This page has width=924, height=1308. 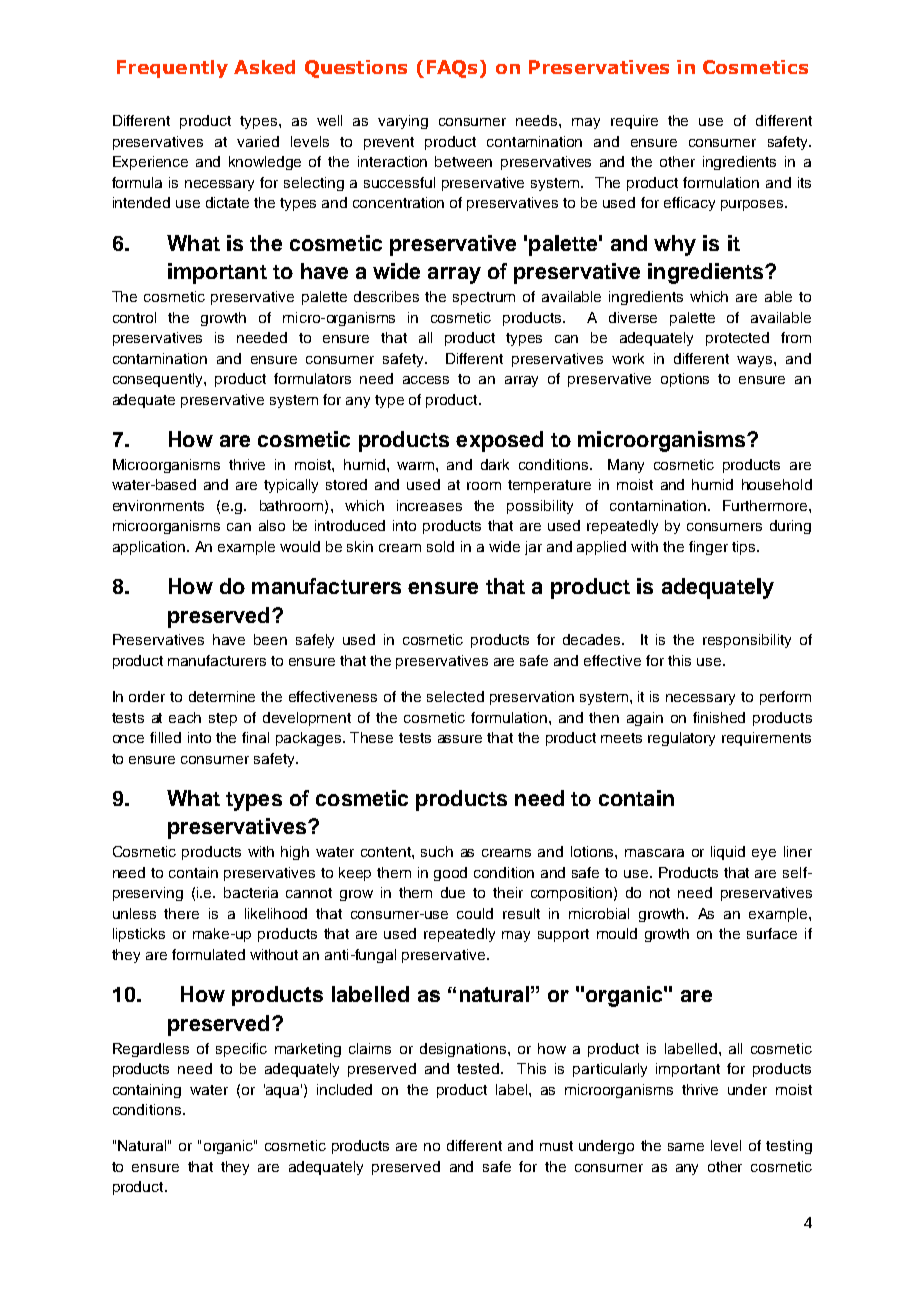 I want to click on varying, so click(x=403, y=122).
